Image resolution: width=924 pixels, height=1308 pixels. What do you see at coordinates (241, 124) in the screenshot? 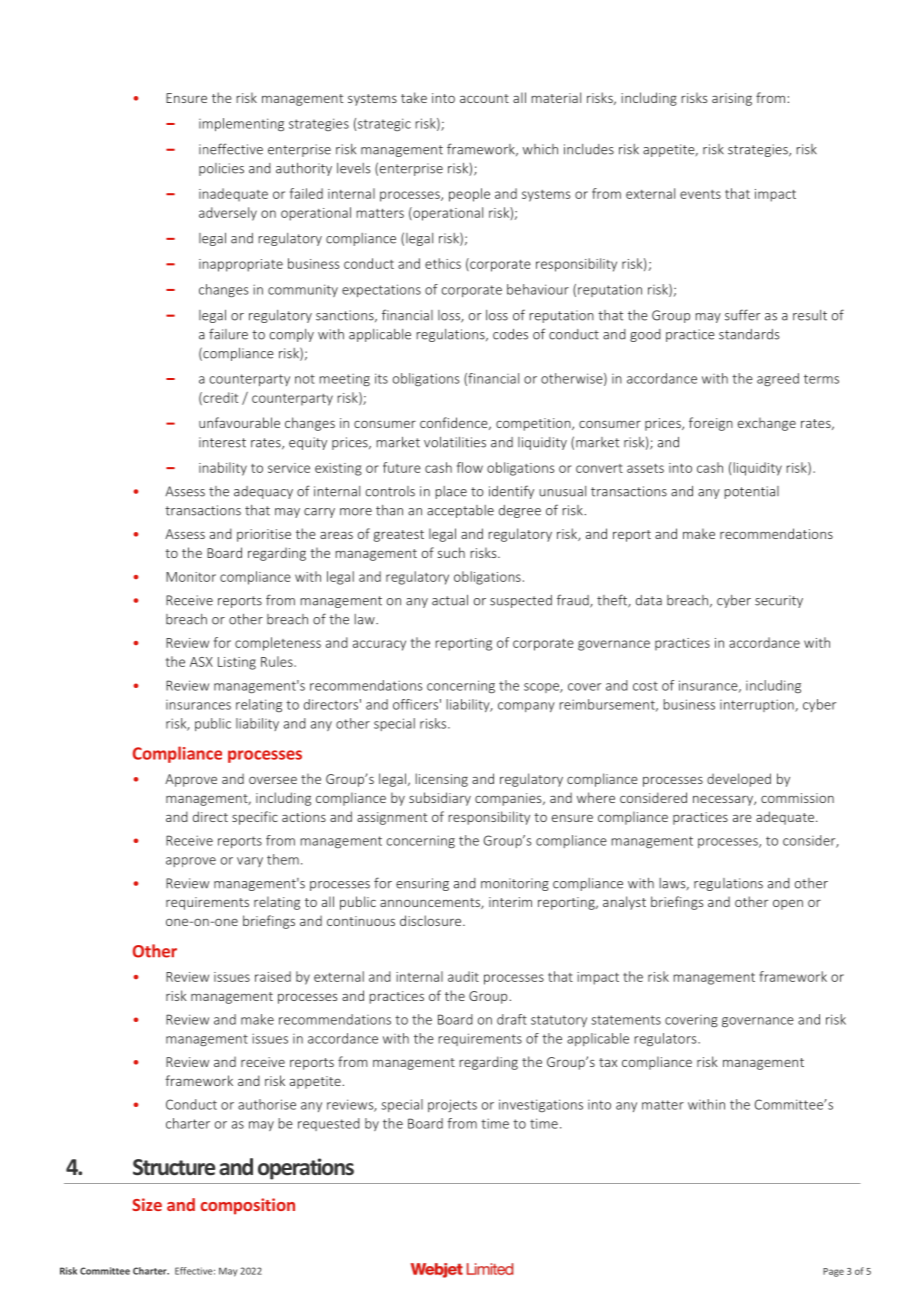
I see `implementing` at bounding box center [241, 124].
